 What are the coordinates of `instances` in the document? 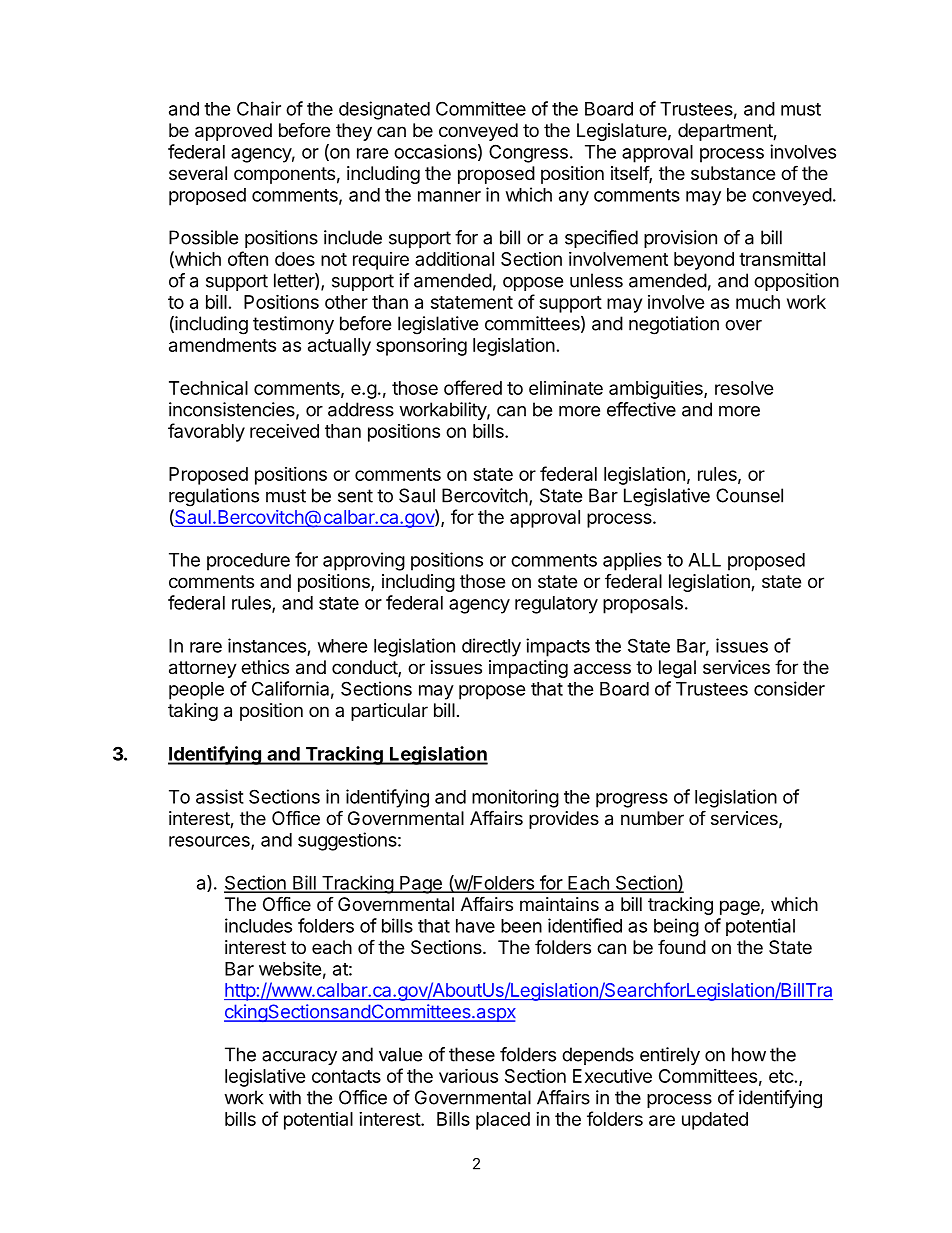 It's located at (267, 645).
